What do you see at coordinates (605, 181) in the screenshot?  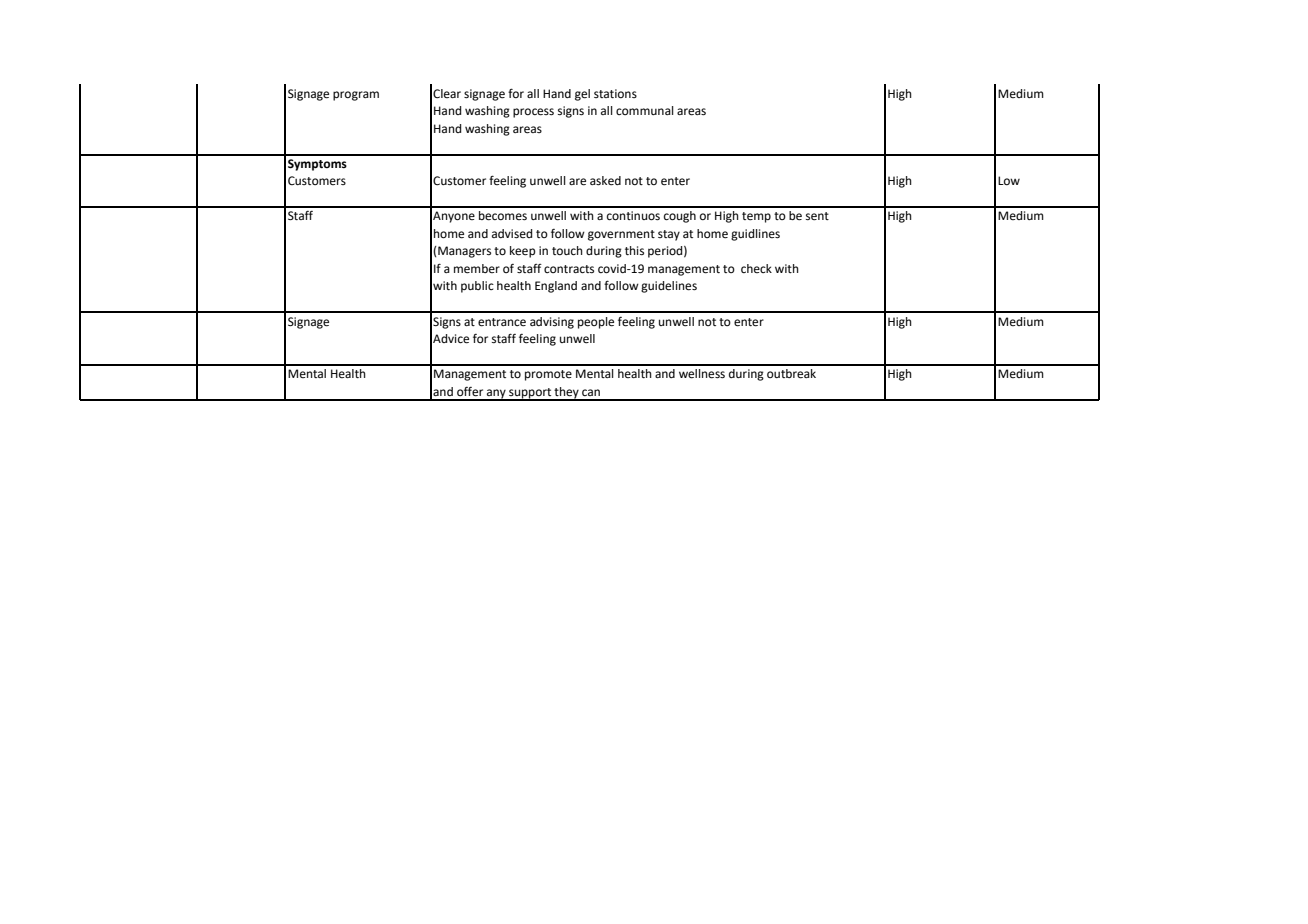 I see `asked` at bounding box center [605, 181].
